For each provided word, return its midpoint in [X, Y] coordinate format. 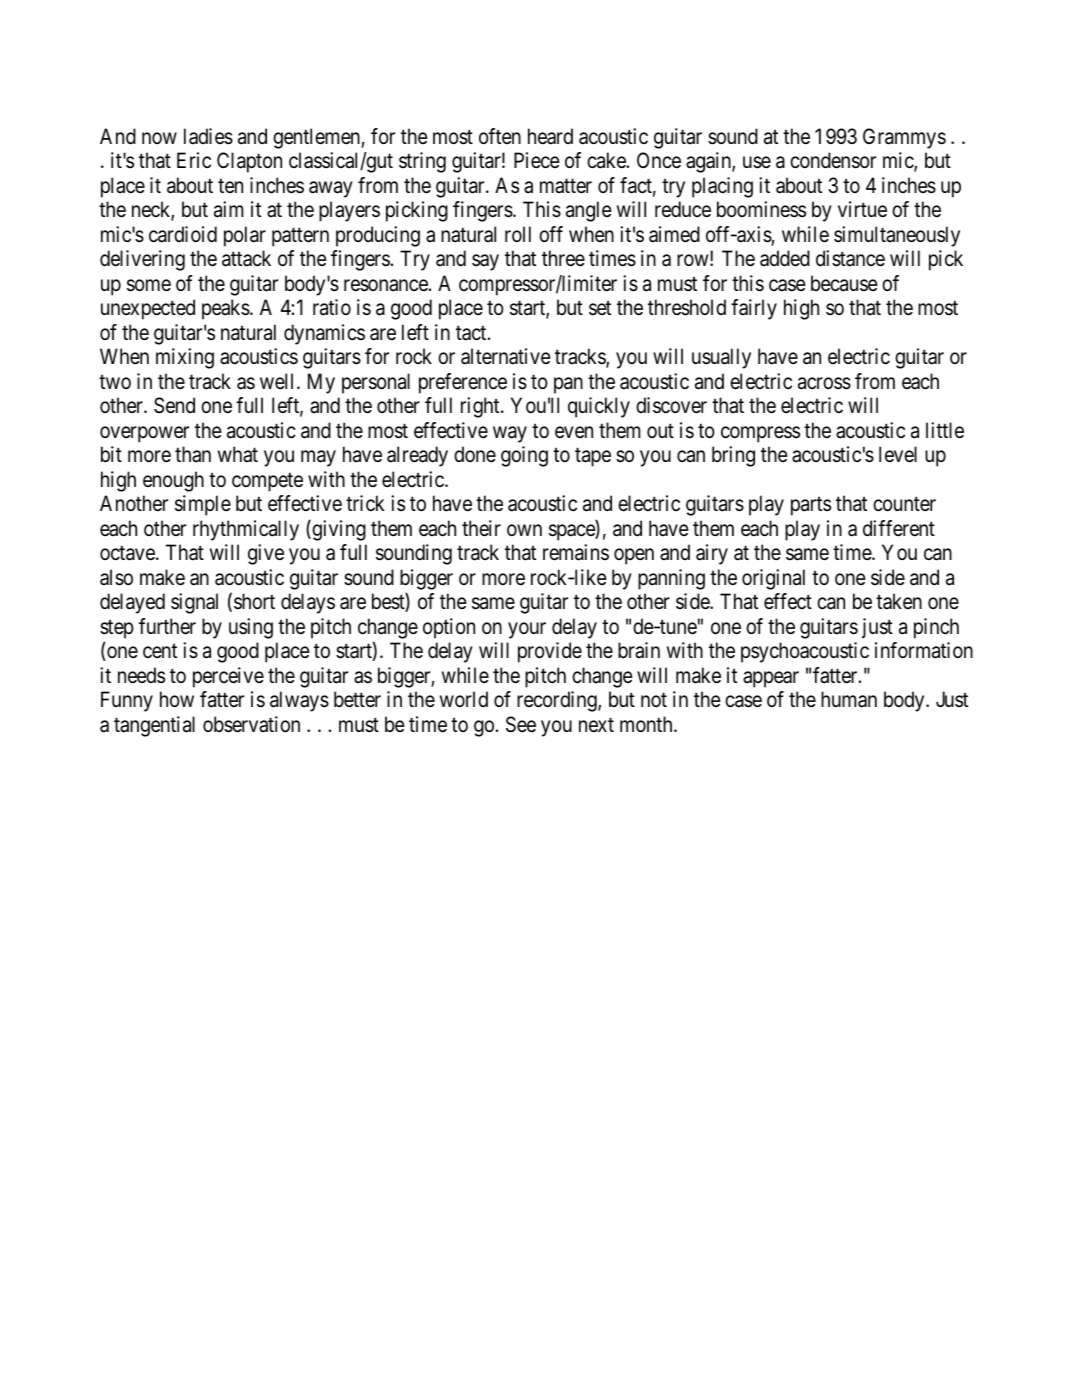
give [266, 554]
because [844, 283]
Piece [537, 160]
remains [576, 552]
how [177, 699]
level [898, 454]
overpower [144, 434]
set [600, 308]
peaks [226, 309]
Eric [194, 160]
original [773, 579]
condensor [833, 160]
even [574, 432]
